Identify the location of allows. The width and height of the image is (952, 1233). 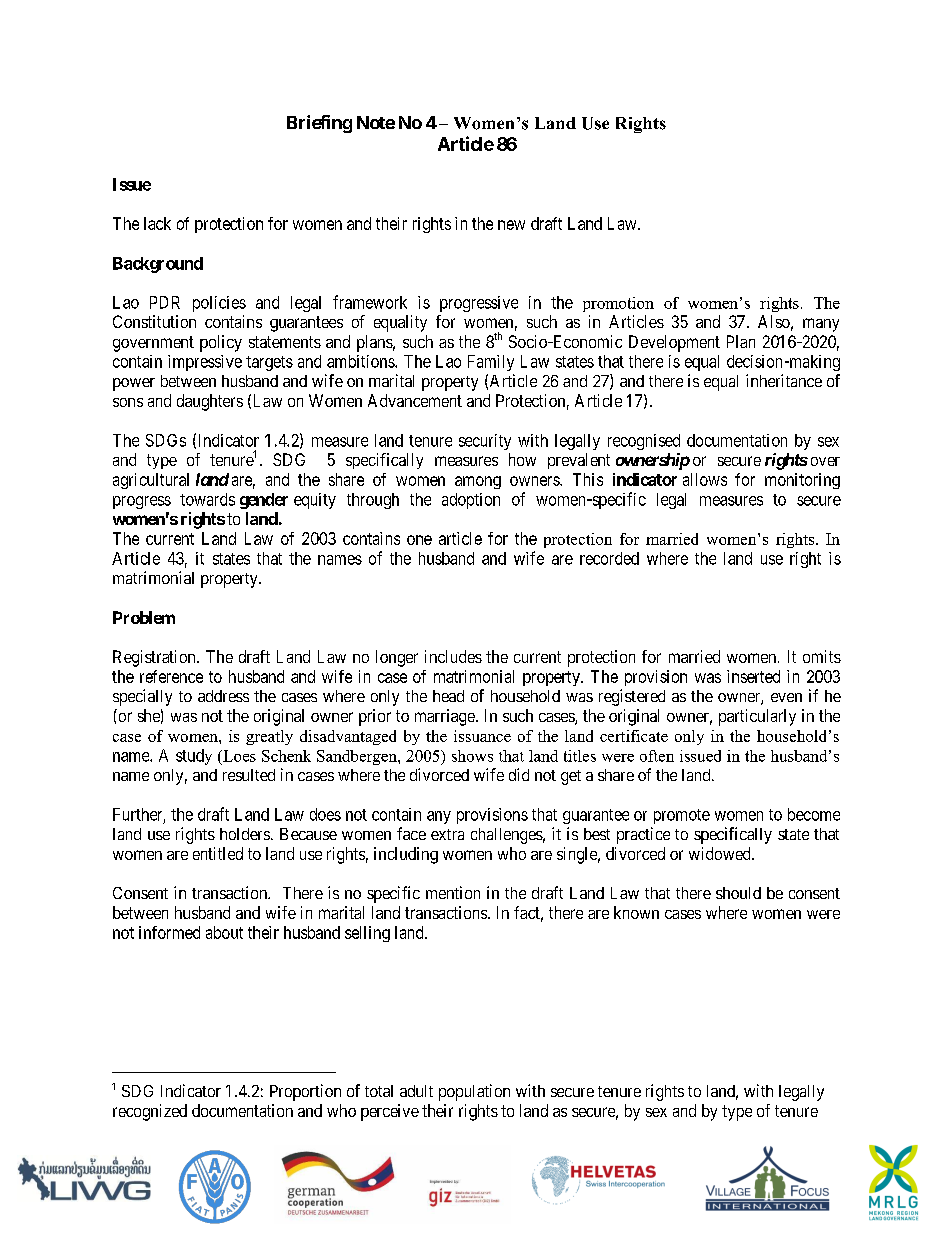
(705, 479).
